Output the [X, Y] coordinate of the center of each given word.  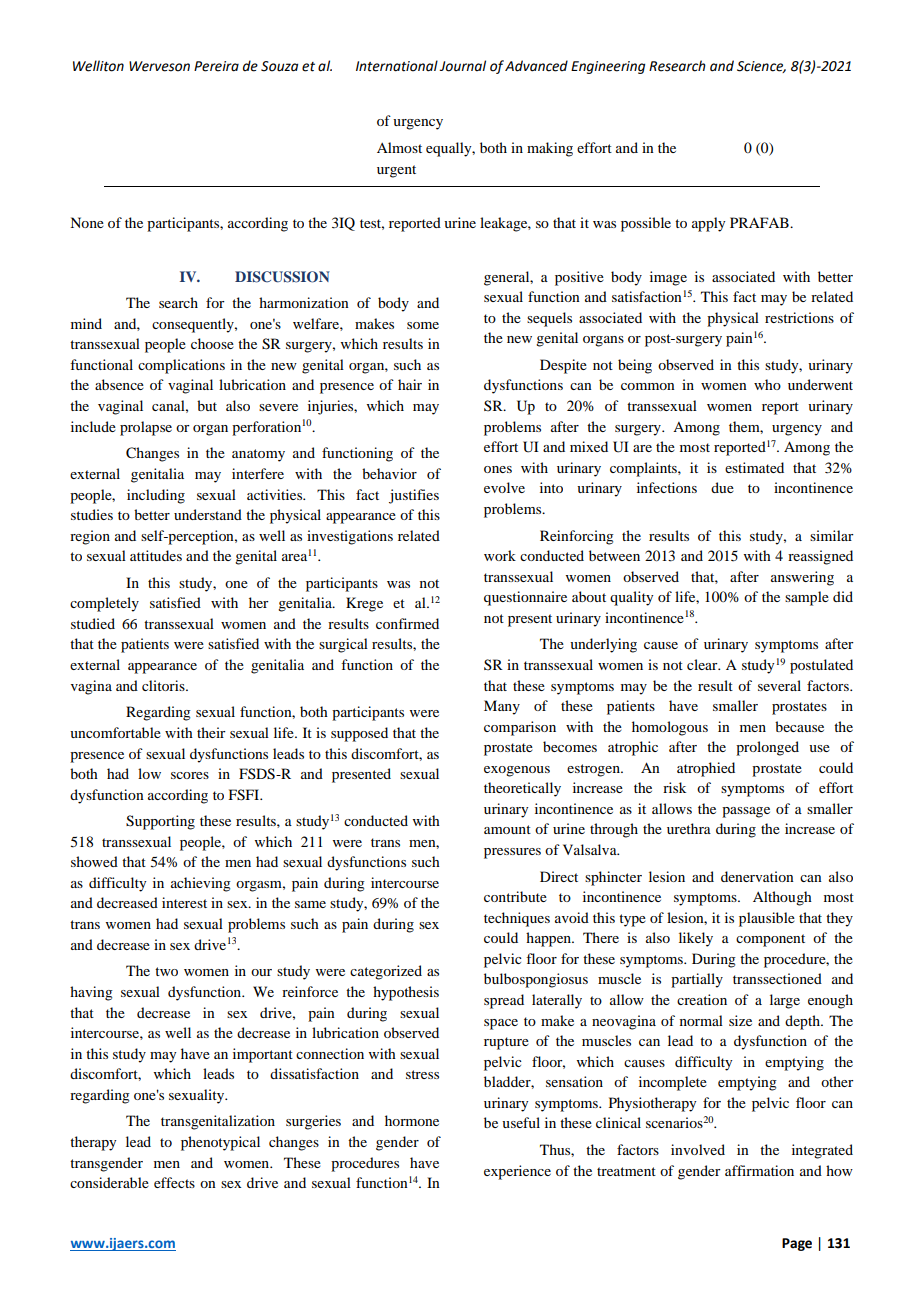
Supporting [160, 822]
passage [746, 812]
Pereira [216, 66]
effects [174, 1182]
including [156, 496]
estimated [754, 467]
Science [761, 67]
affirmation [759, 1170]
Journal [462, 66]
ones [498, 469]
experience [517, 1172]
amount [507, 829]
